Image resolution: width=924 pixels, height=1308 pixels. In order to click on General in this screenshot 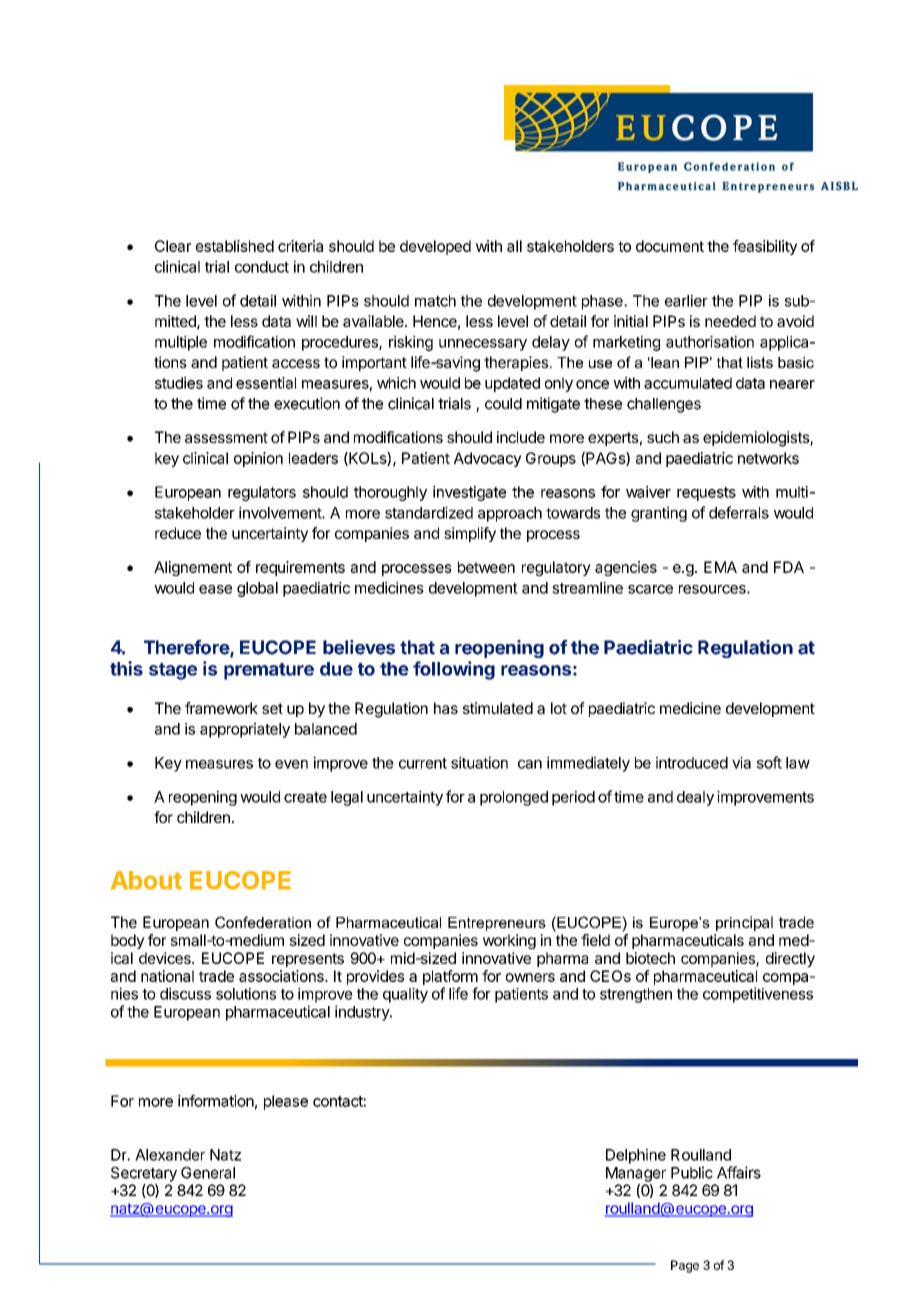, I will do `click(208, 1173)`.
